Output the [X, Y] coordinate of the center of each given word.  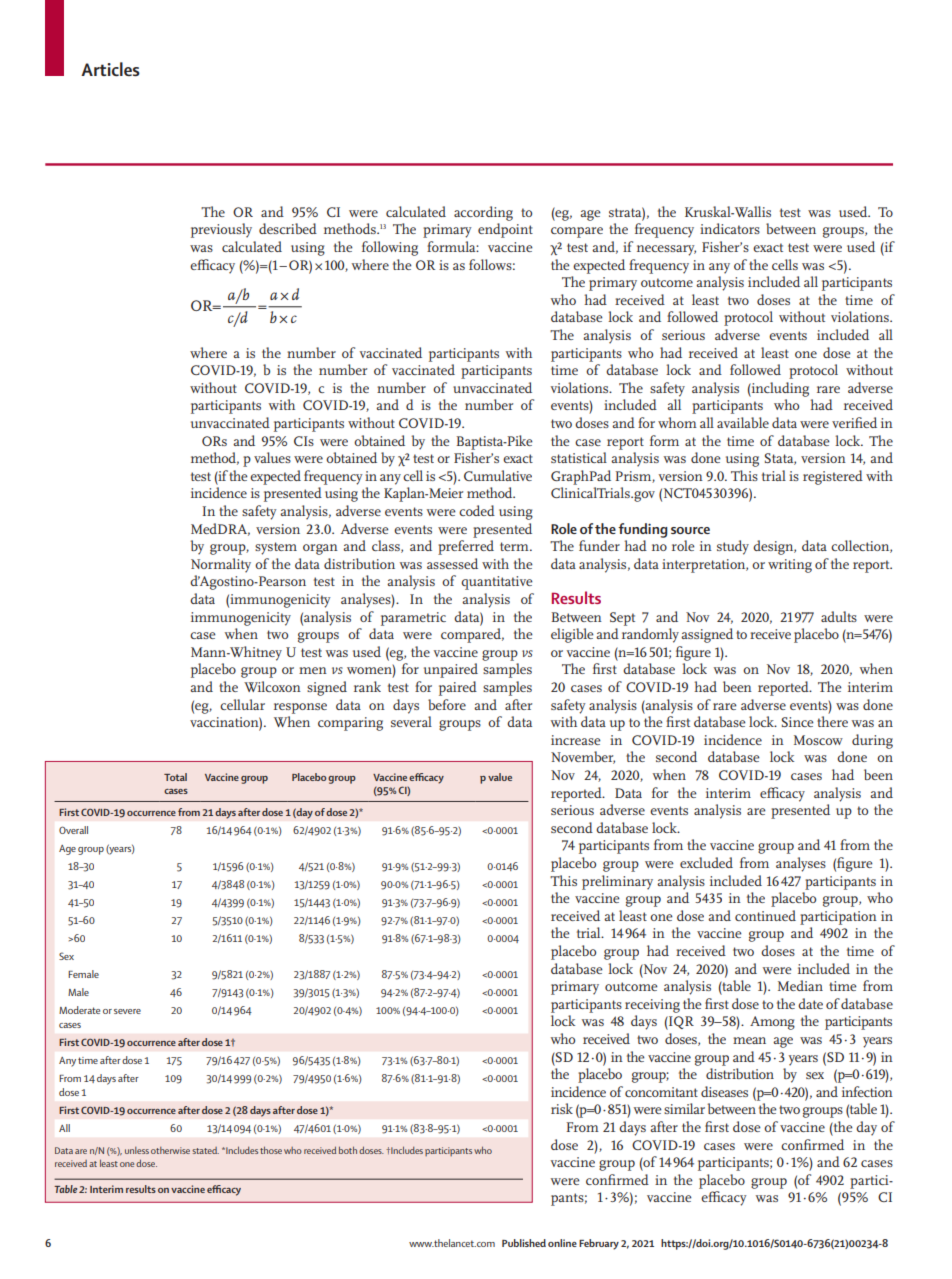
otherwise [170, 1150]
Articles [110, 69]
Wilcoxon [272, 686]
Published [524, 1243]
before [447, 704]
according [483, 213]
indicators [730, 228]
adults [839, 616]
